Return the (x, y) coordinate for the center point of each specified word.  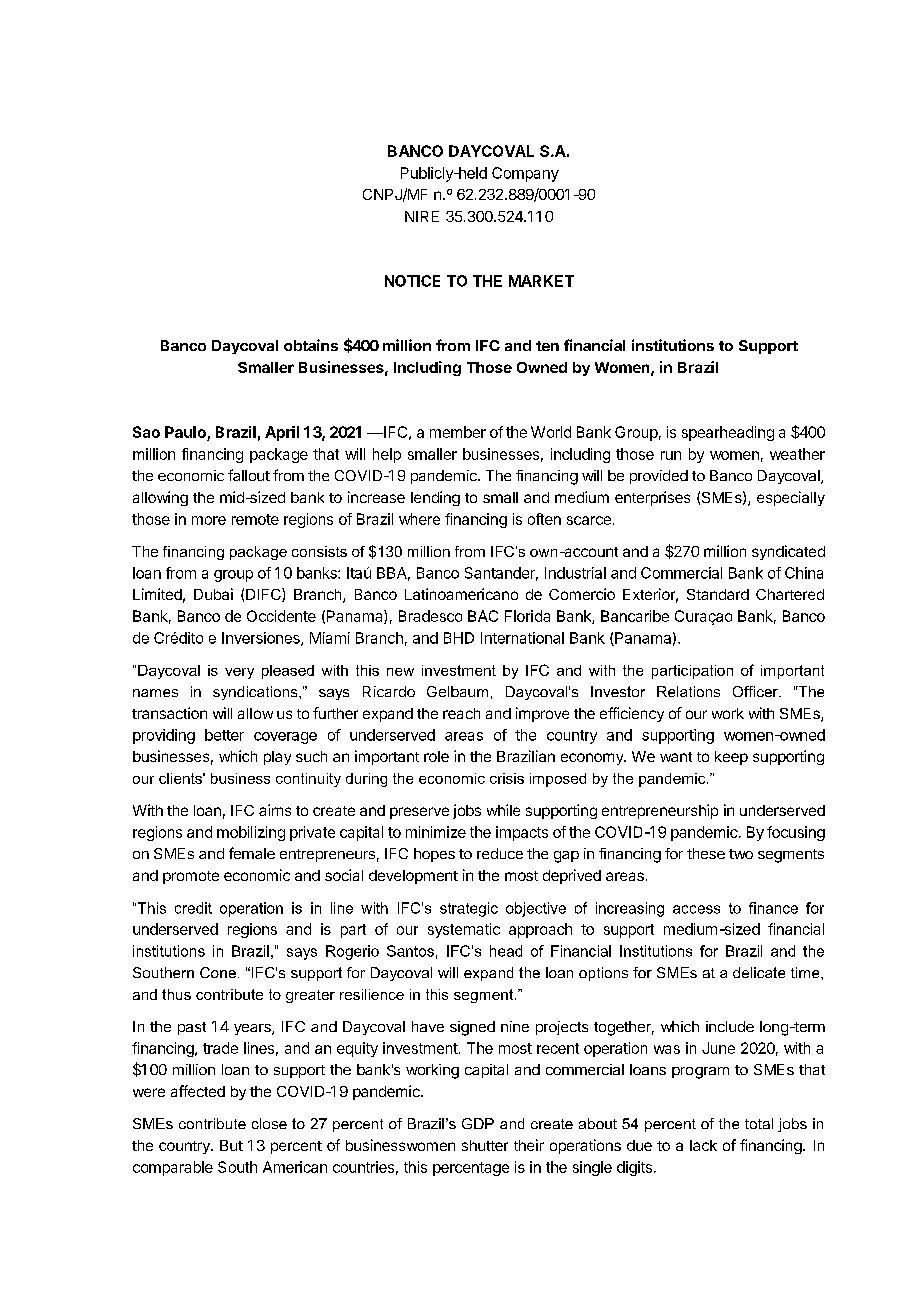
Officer (756, 691)
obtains (311, 345)
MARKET (541, 281)
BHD (459, 638)
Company (525, 174)
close (269, 1123)
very (239, 673)
